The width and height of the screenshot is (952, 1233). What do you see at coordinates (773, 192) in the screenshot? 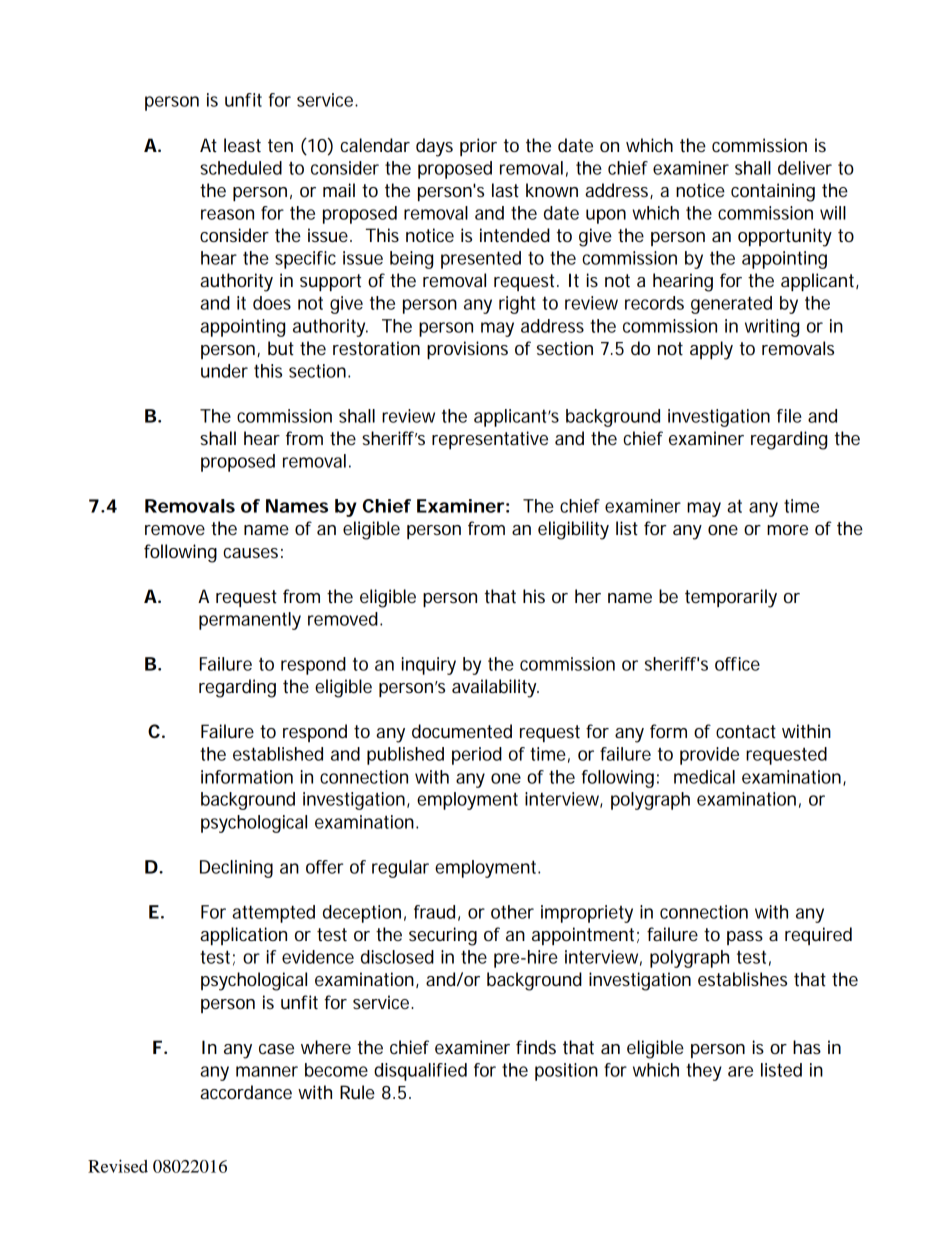
I see `containing` at bounding box center [773, 192].
